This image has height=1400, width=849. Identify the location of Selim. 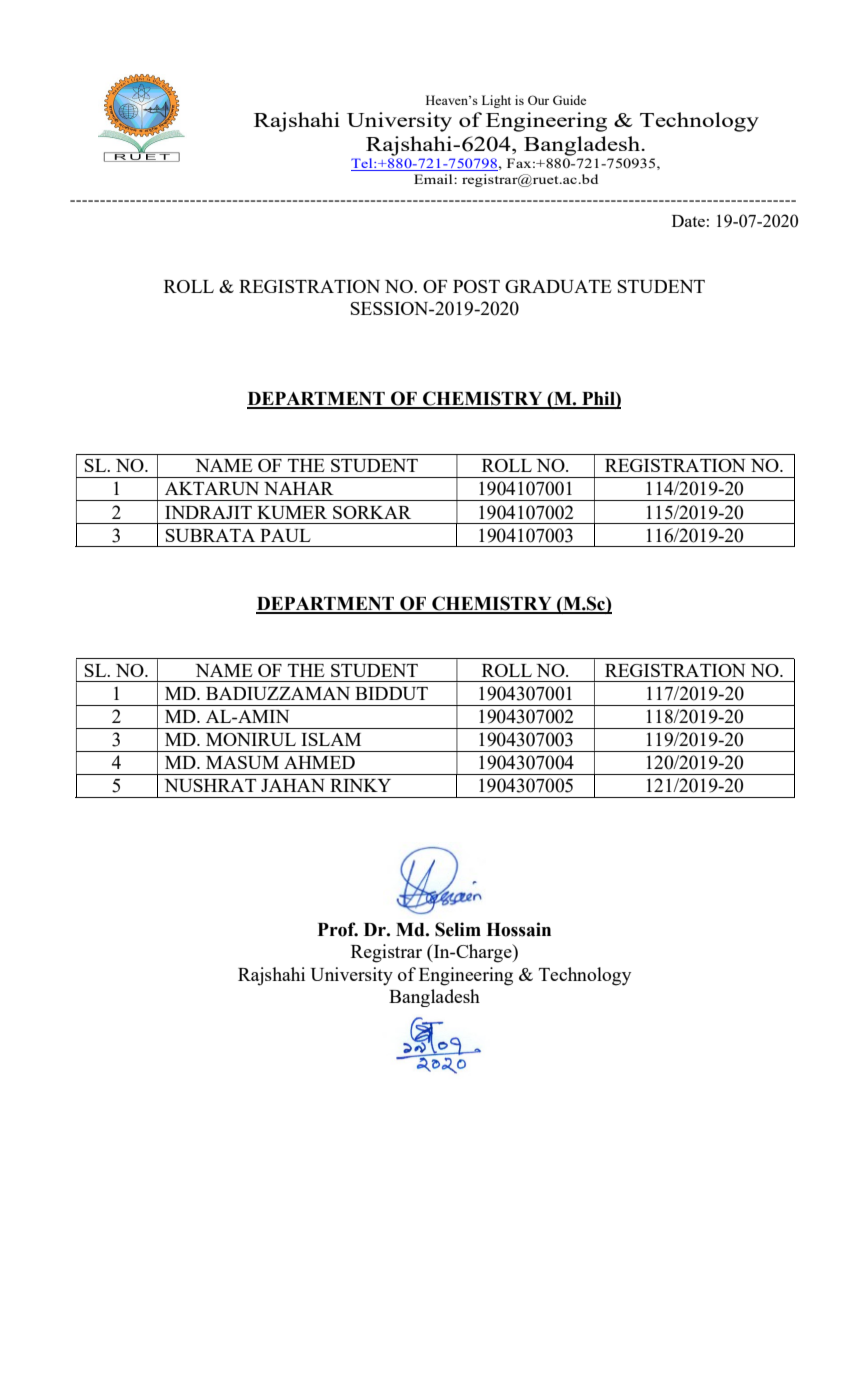
(458, 929).
